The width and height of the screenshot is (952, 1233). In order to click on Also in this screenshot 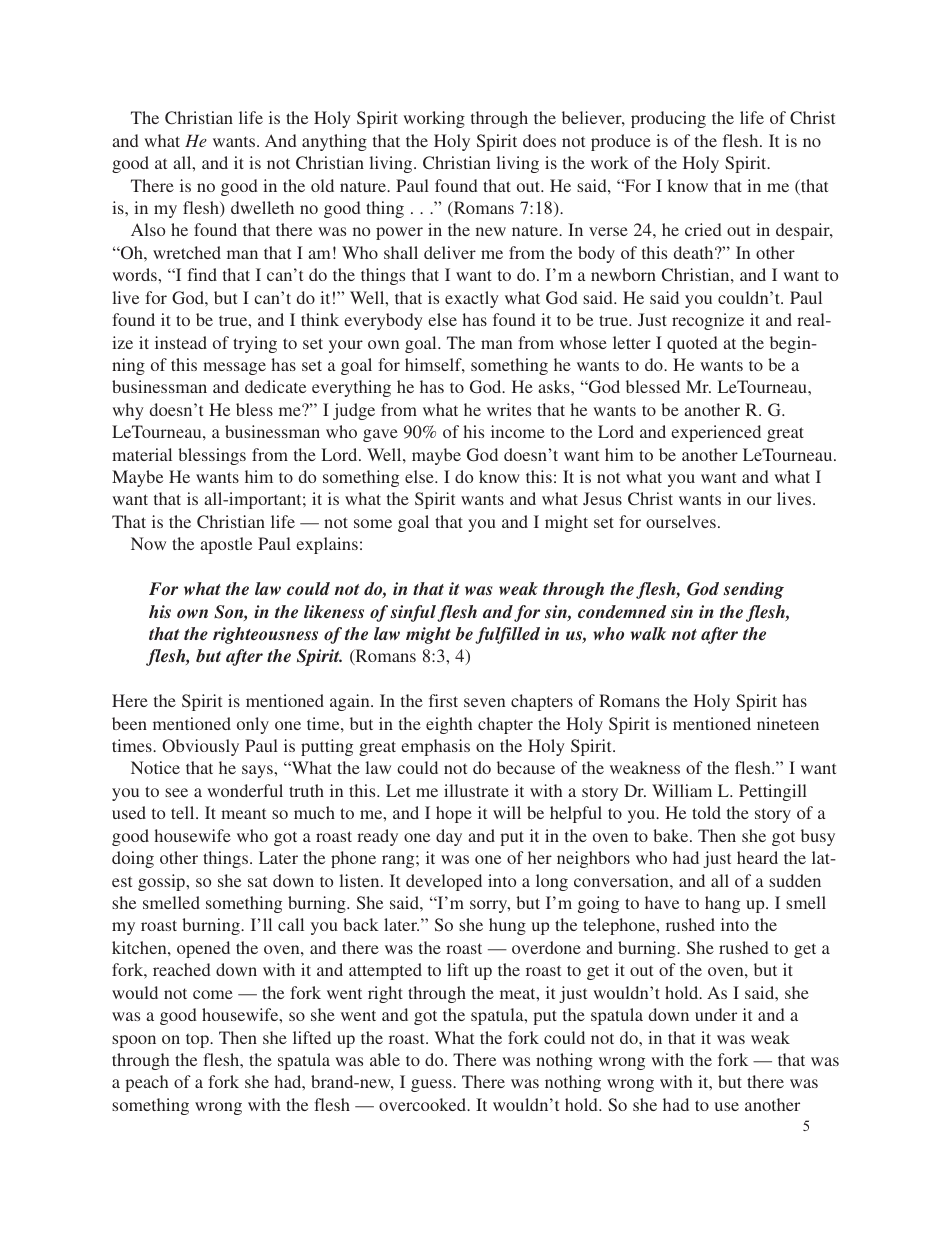, I will do `click(148, 229)`.
